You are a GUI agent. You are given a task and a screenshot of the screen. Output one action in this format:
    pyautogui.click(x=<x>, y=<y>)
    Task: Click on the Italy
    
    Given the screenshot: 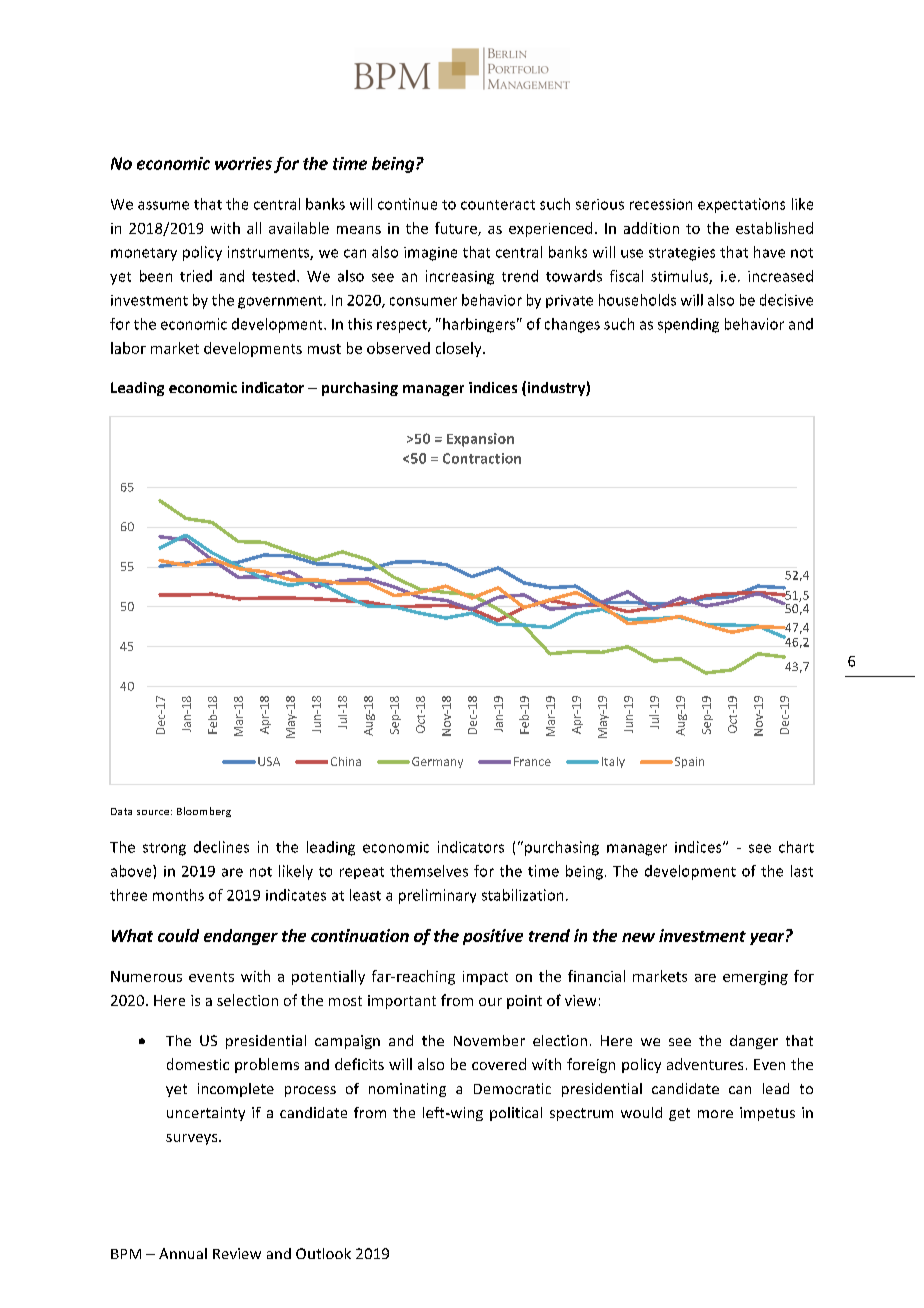 What is the action you would take?
    pyautogui.click(x=613, y=762)
